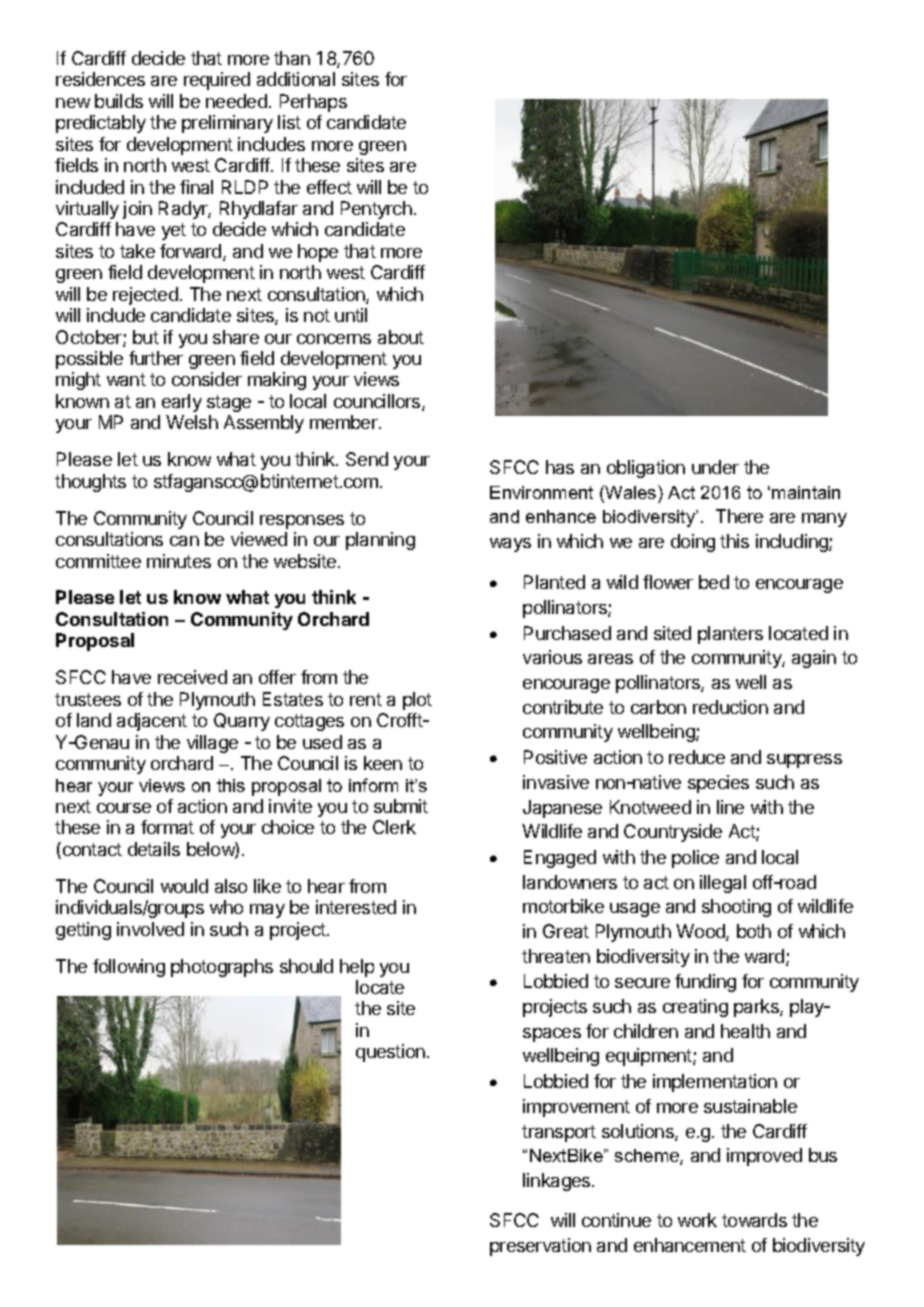  I want to click on under, so click(715, 467).
